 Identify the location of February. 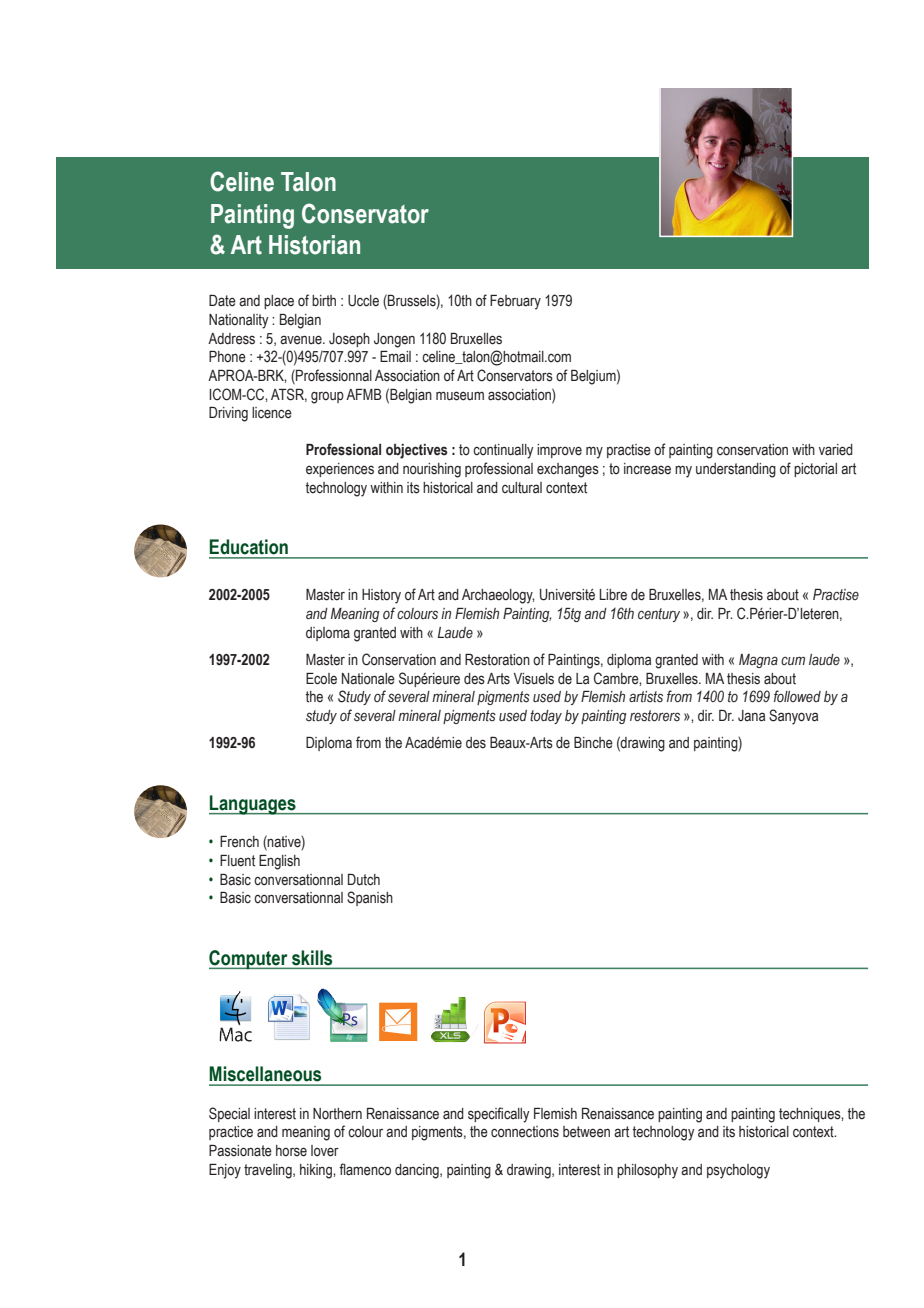
(515, 302).
